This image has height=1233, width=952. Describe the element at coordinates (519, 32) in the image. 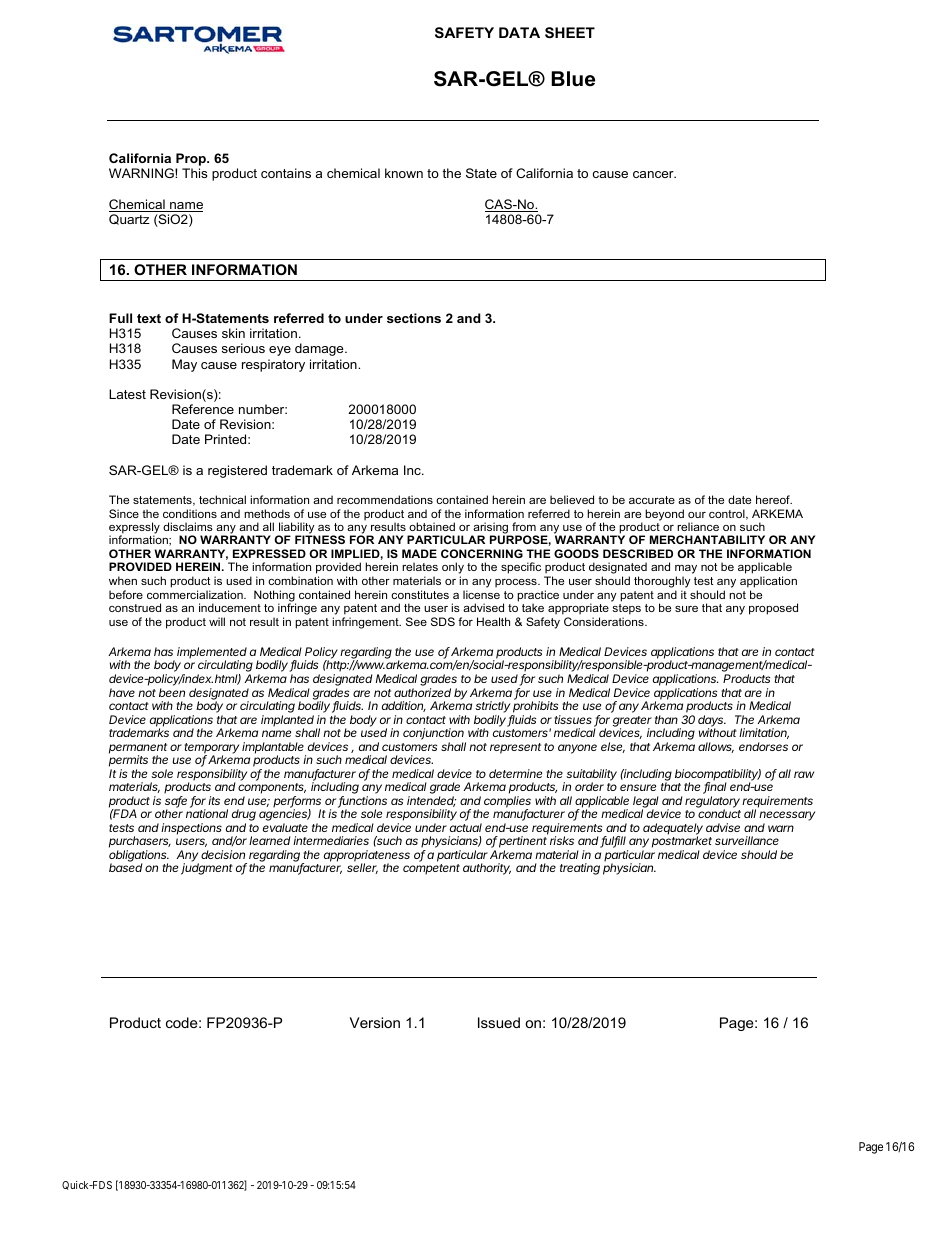

I see `DATA` at that location.
